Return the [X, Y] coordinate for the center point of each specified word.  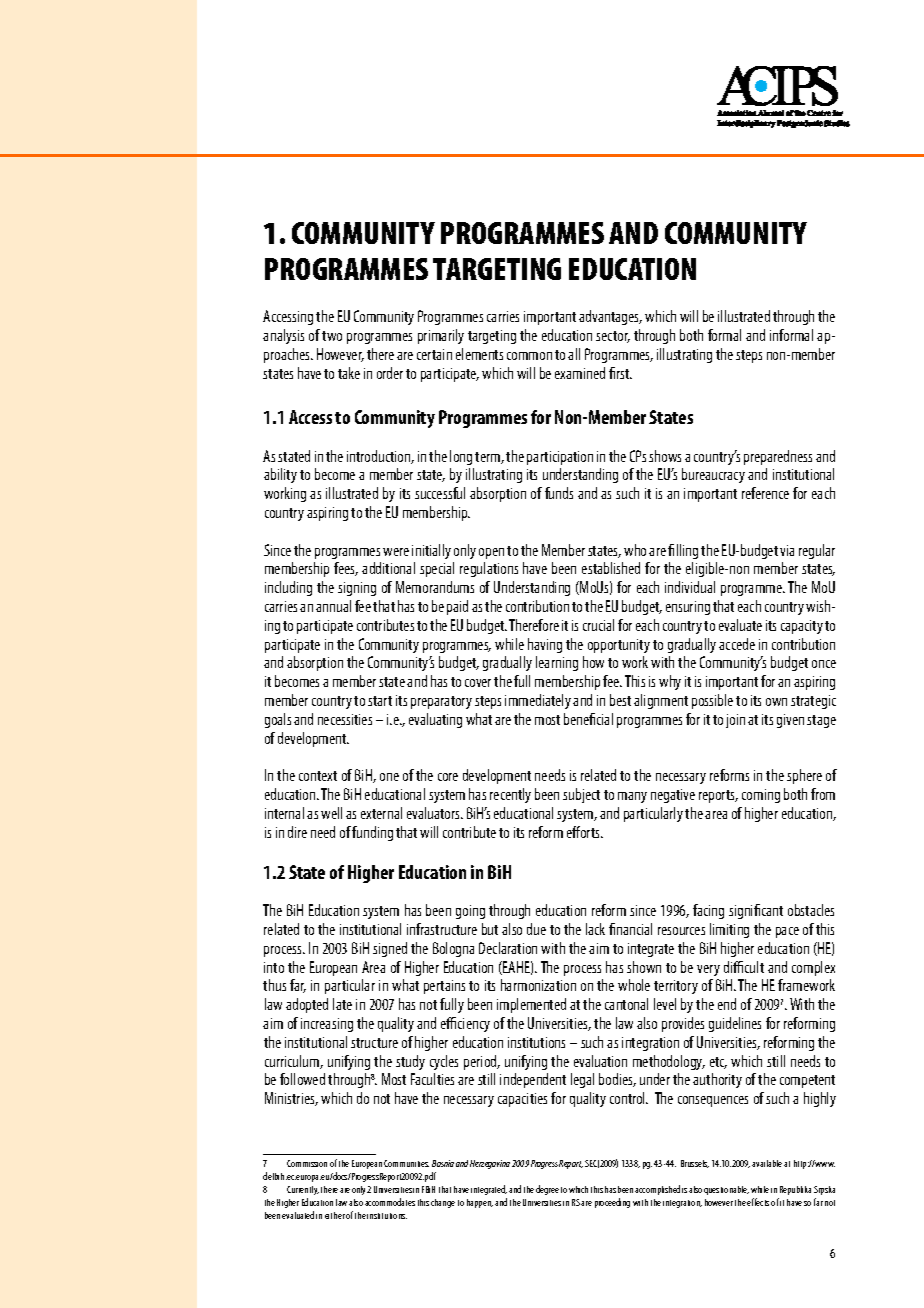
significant [756, 911]
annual [333, 606]
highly [820, 1099]
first [620, 373]
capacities [522, 1100]
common [529, 356]
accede [737, 644]
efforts [585, 832]
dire [297, 832]
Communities [406, 1163]
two [332, 336]
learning [557, 663]
